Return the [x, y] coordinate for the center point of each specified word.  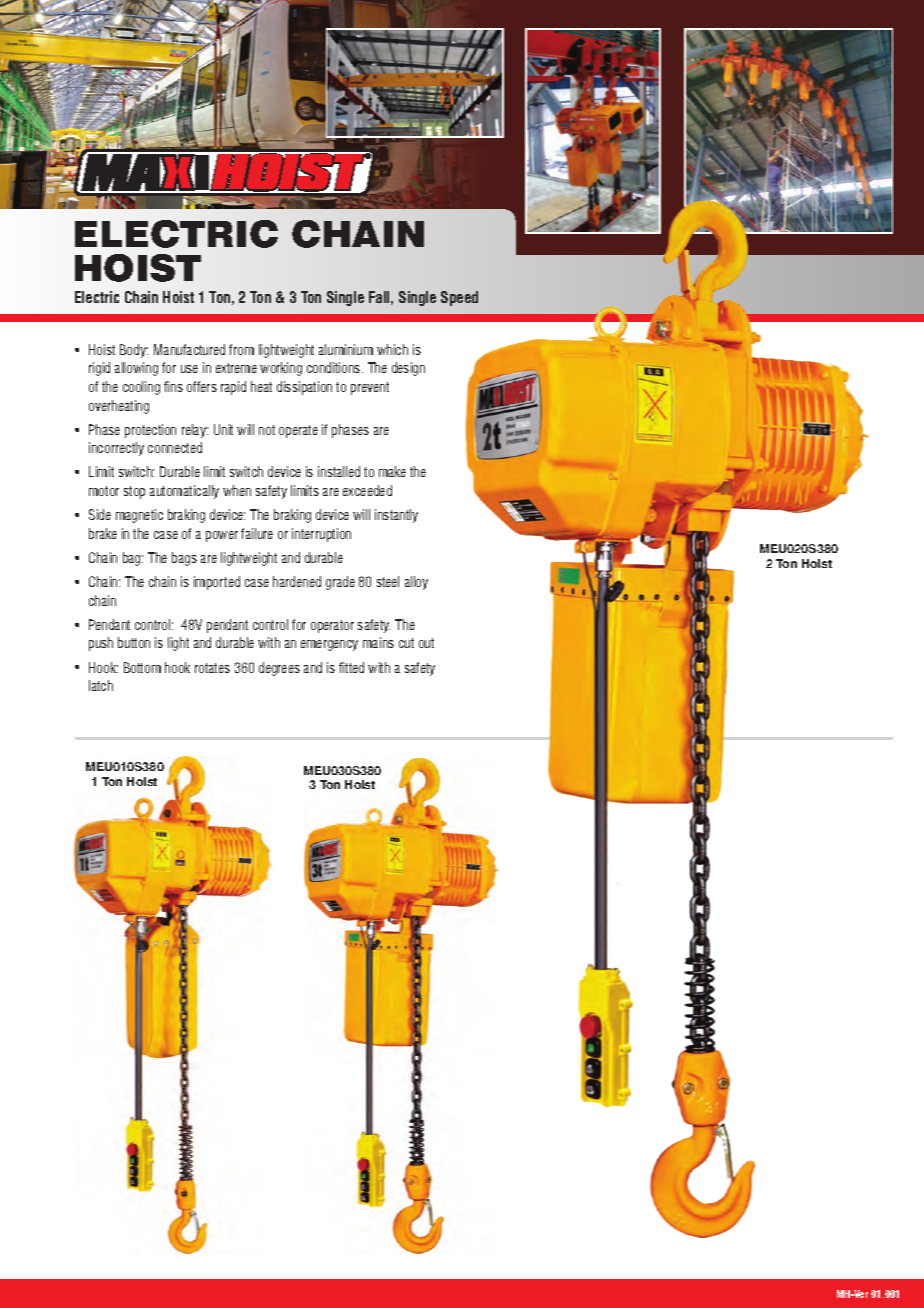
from [241, 349]
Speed [459, 298]
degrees [279, 669]
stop [134, 492]
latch [101, 685]
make [392, 471]
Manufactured [189, 349]
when [237, 490]
